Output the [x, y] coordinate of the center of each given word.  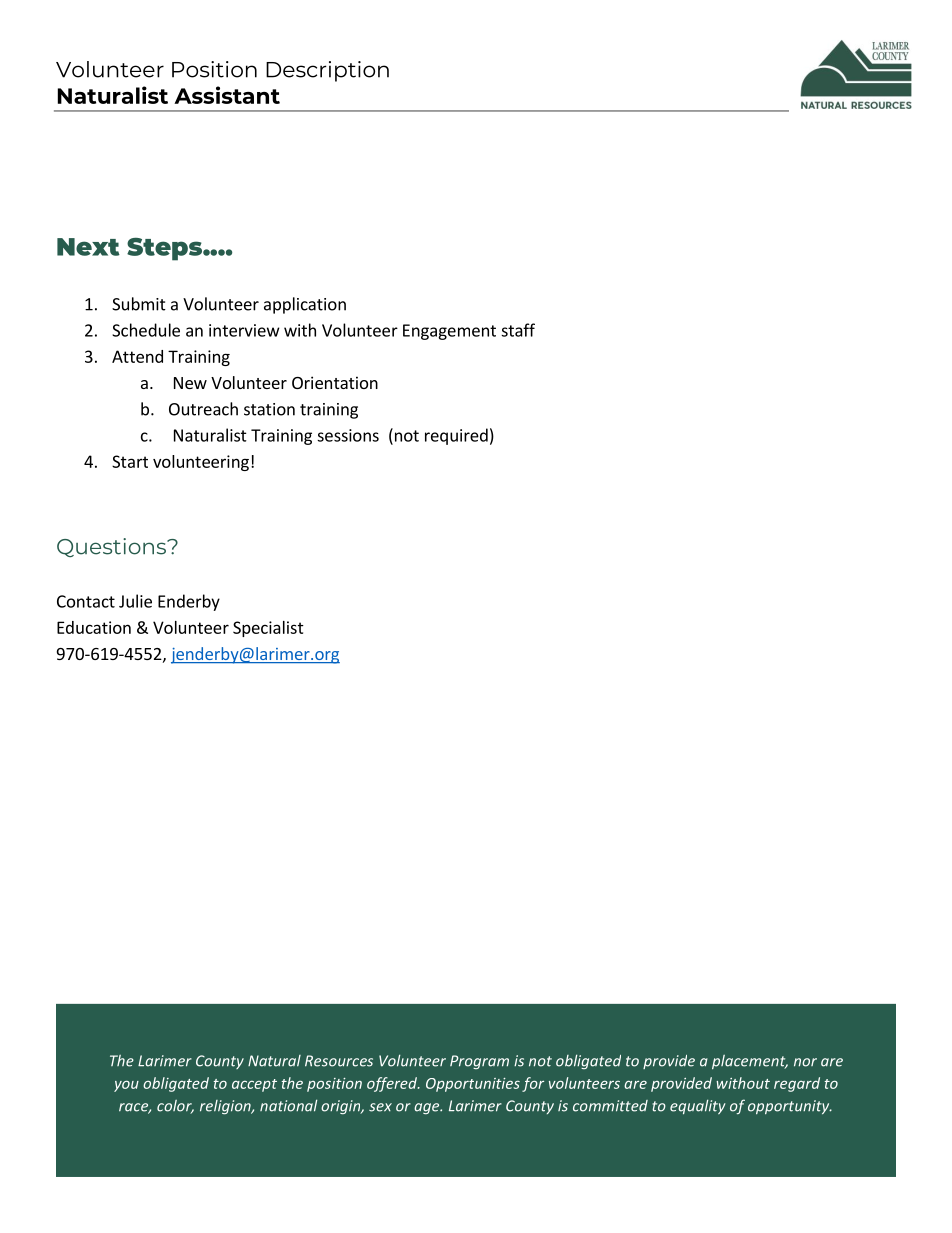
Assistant [227, 95]
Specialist [268, 629]
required [456, 436]
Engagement [449, 332]
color [175, 1107]
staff [518, 330]
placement [750, 1062]
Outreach [203, 409]
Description [327, 71]
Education [94, 627]
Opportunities [473, 1085]
